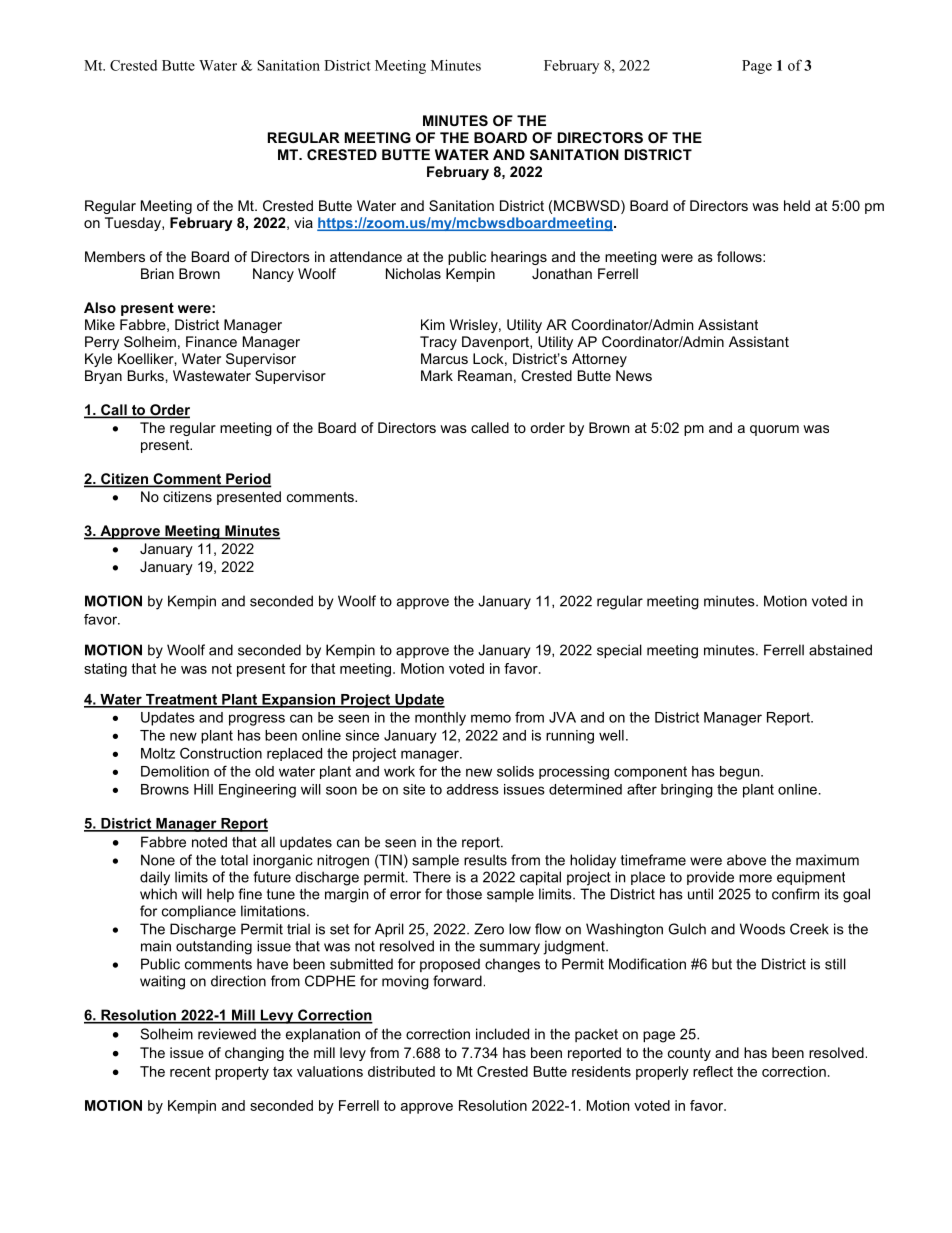 This screenshot has height=1233, width=952. I want to click on Brian, so click(157, 273).
